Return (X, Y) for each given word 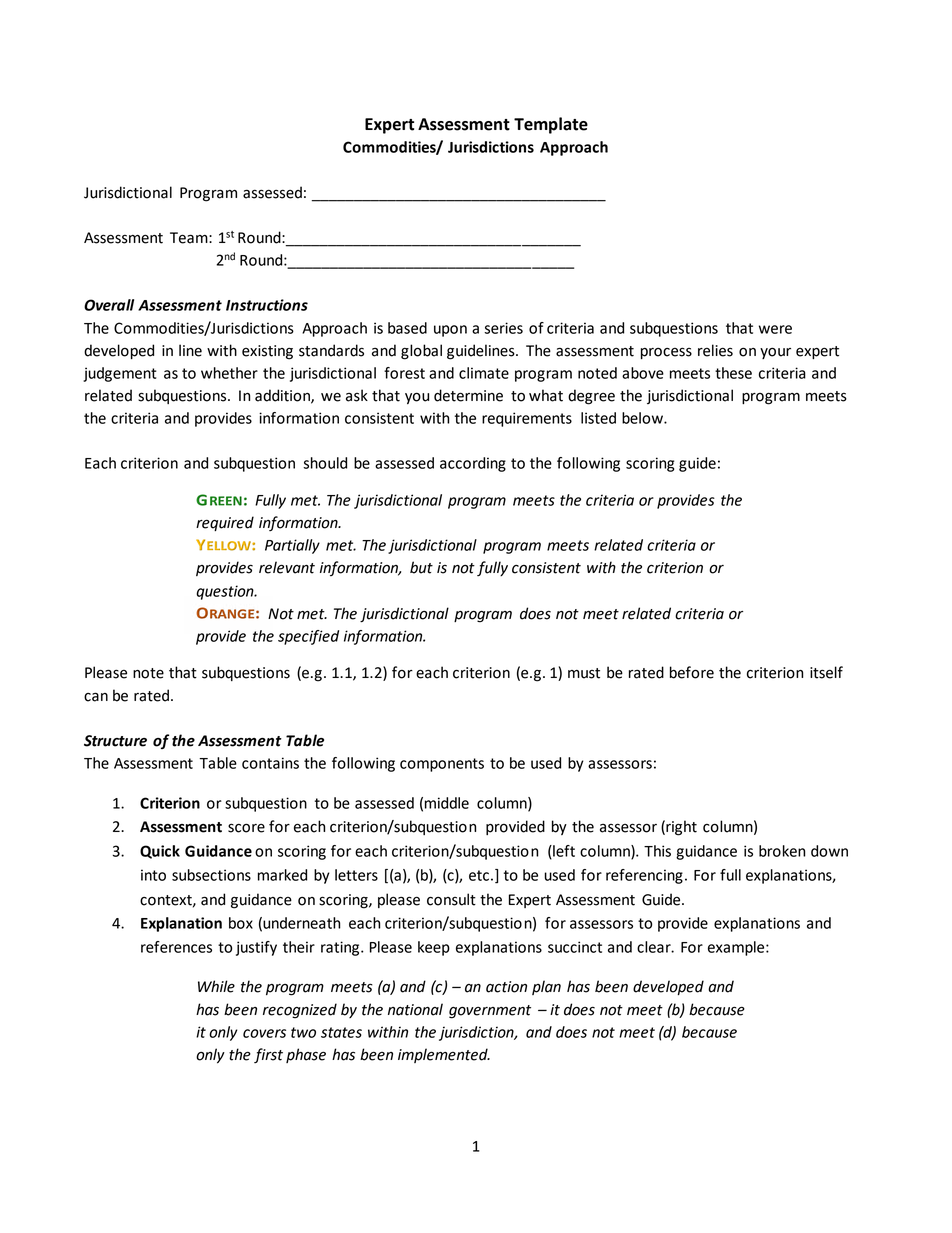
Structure (115, 741)
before (692, 672)
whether (229, 373)
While (216, 986)
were (775, 329)
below (643, 418)
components (442, 765)
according (473, 464)
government (490, 1012)
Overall (109, 305)
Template (551, 125)
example (737, 948)
